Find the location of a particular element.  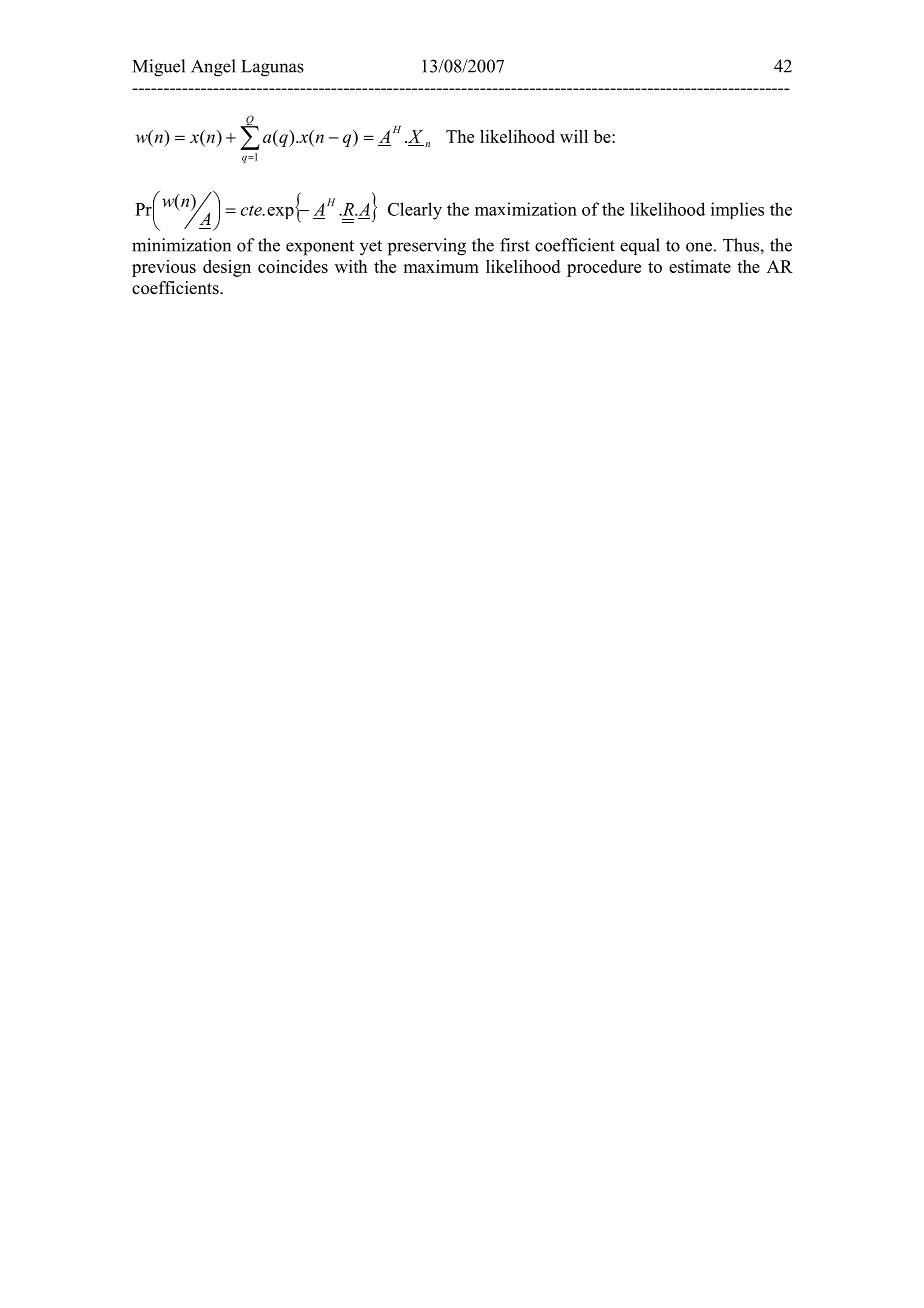

Angel is located at coordinates (213, 68).
